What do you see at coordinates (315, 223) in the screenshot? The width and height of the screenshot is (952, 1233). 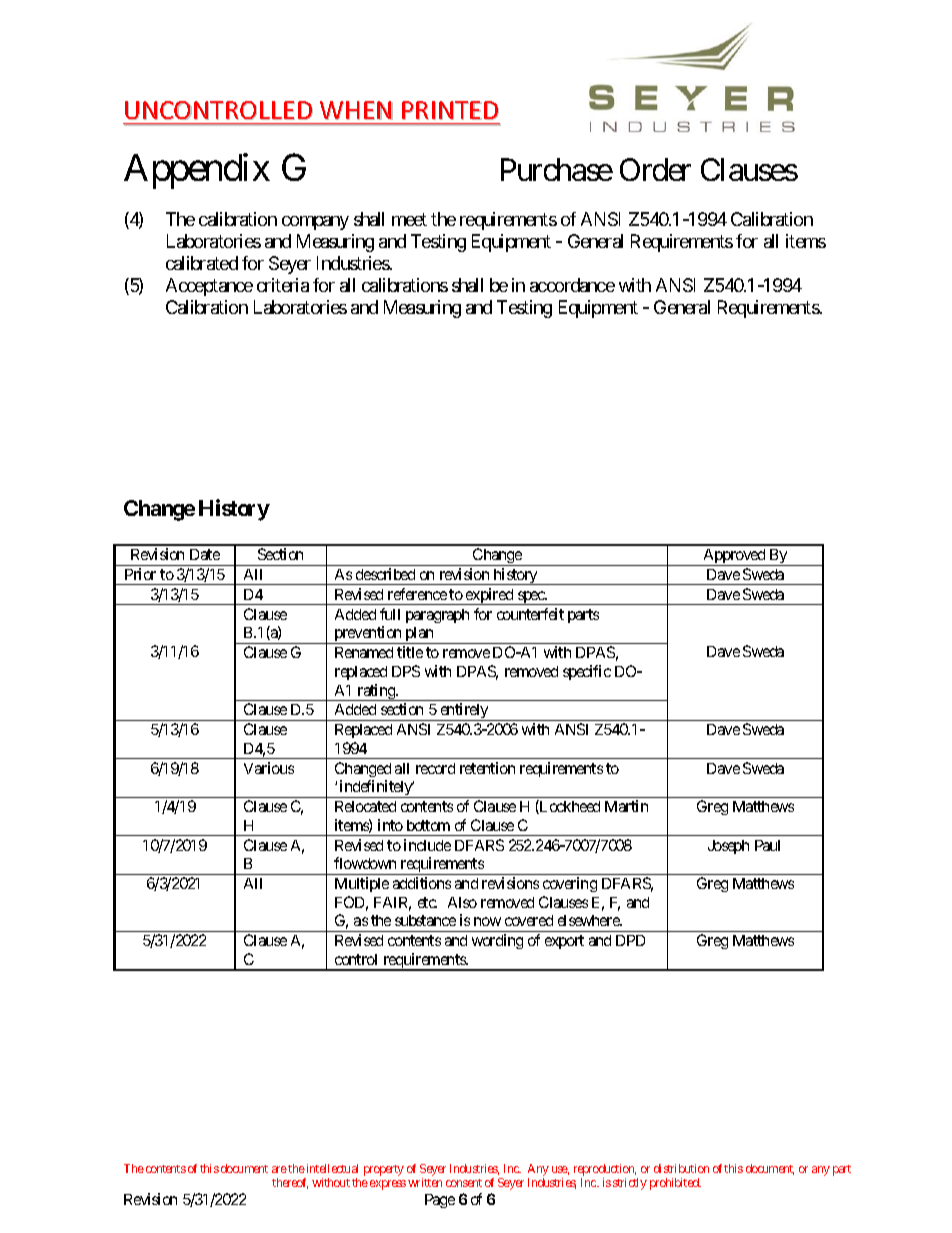 I see `company` at bounding box center [315, 223].
